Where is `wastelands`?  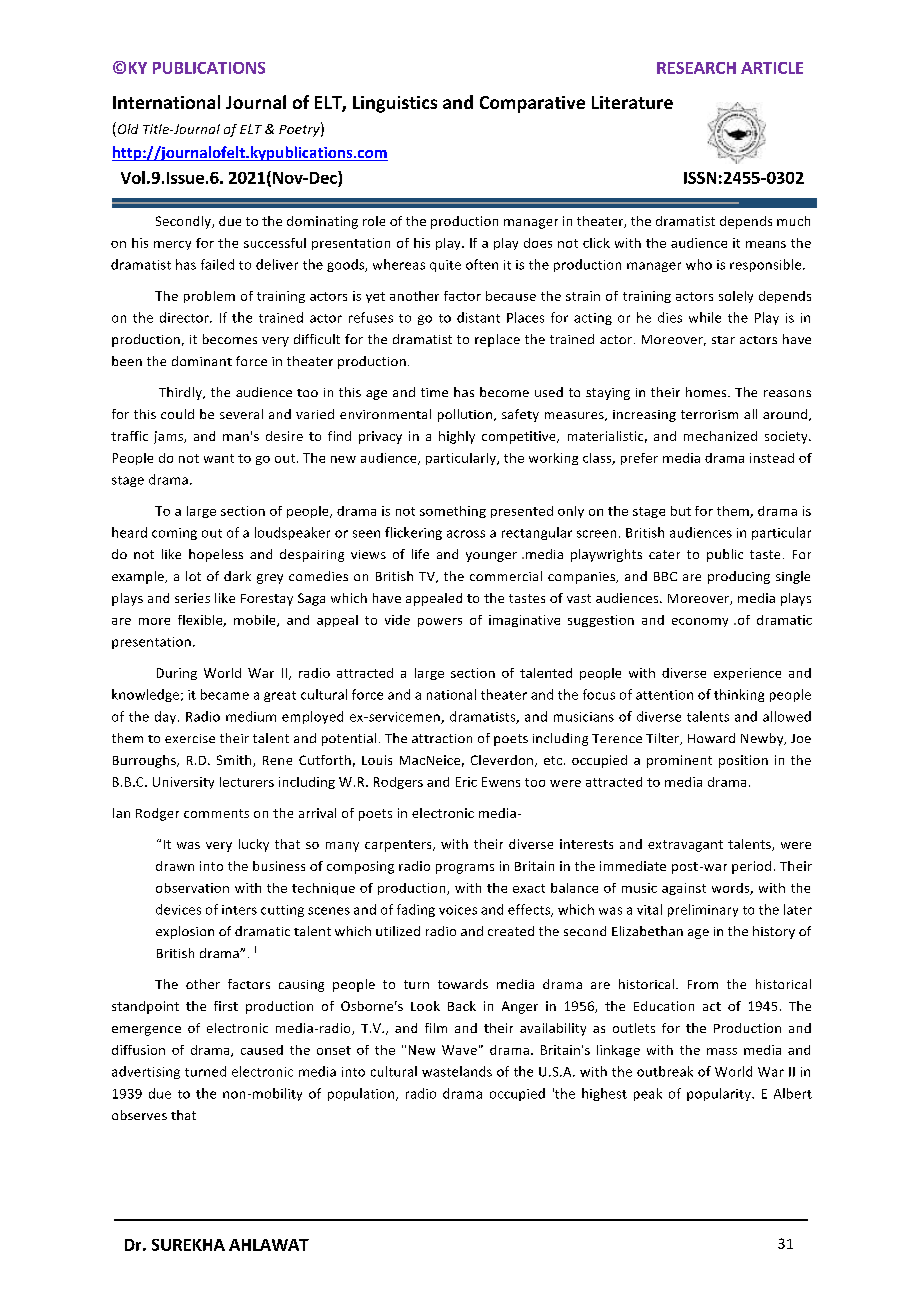
wastelands is located at coordinates (457, 1071).
